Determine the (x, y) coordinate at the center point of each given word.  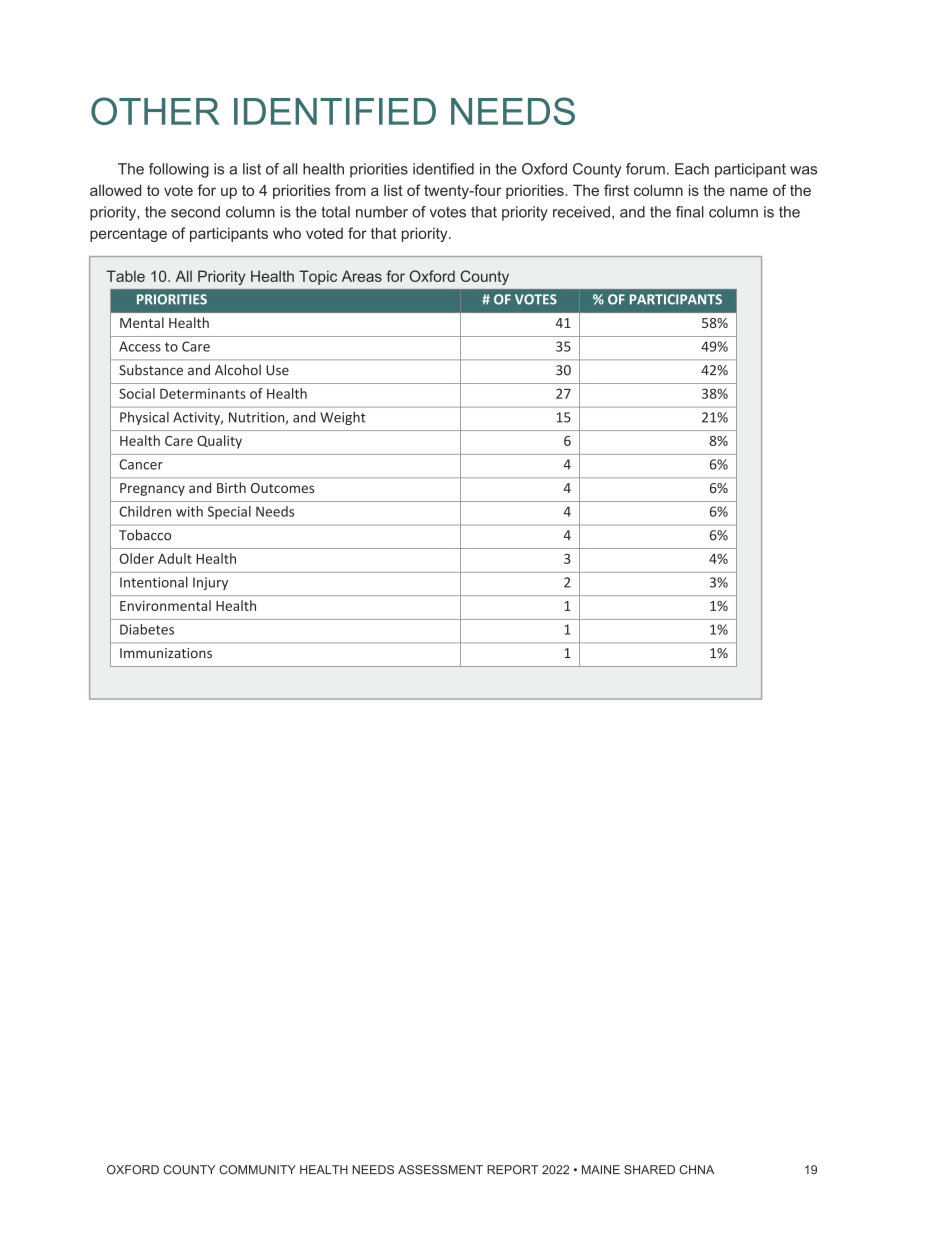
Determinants (203, 393)
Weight (343, 418)
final (690, 212)
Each (692, 169)
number (382, 212)
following (179, 170)
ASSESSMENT (440, 1170)
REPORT (512, 1170)
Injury (210, 583)
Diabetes (147, 629)
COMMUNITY (257, 1170)
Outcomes (282, 488)
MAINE (601, 1169)
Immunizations (166, 653)
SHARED (649, 1170)
